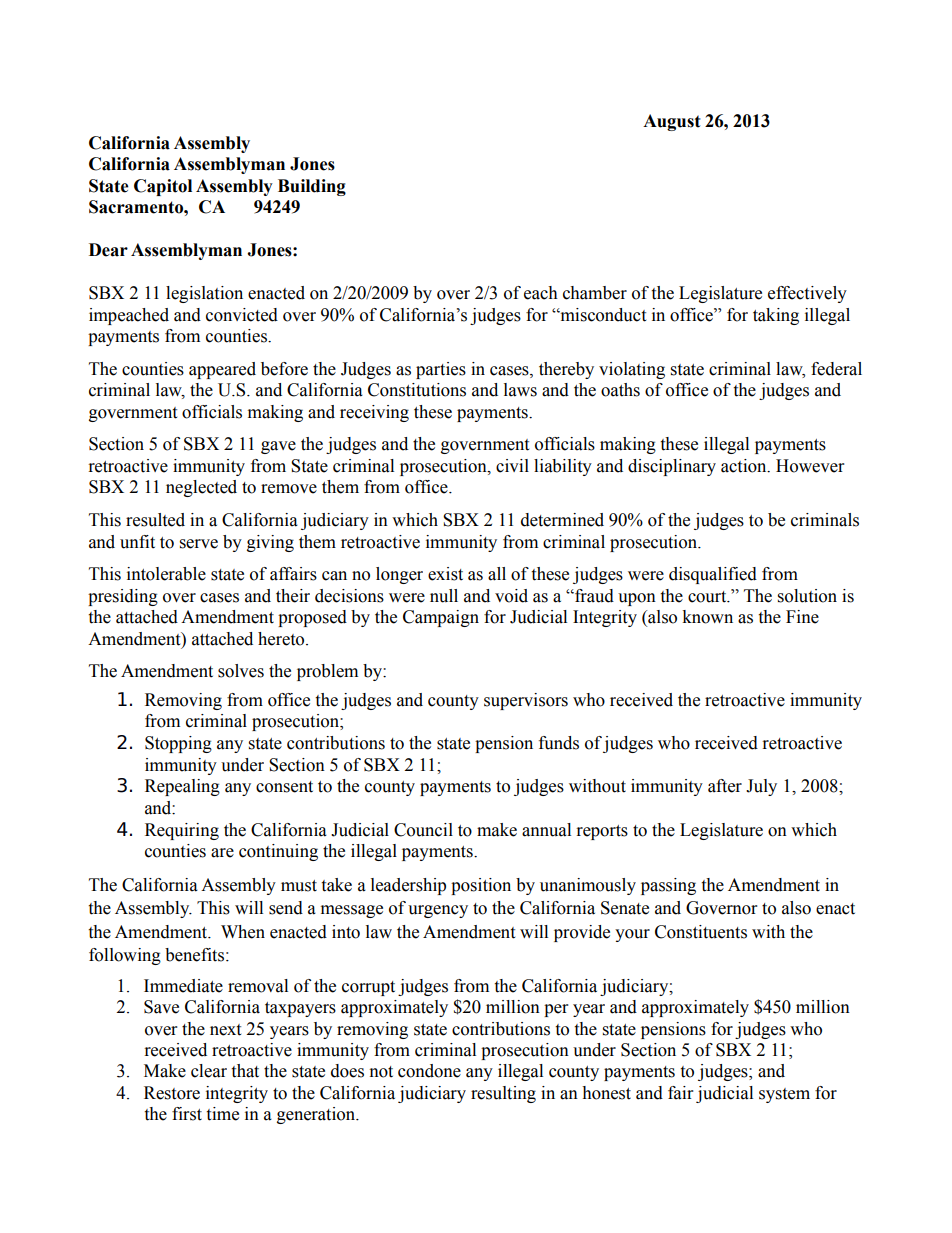  I want to click on August, so click(672, 122).
